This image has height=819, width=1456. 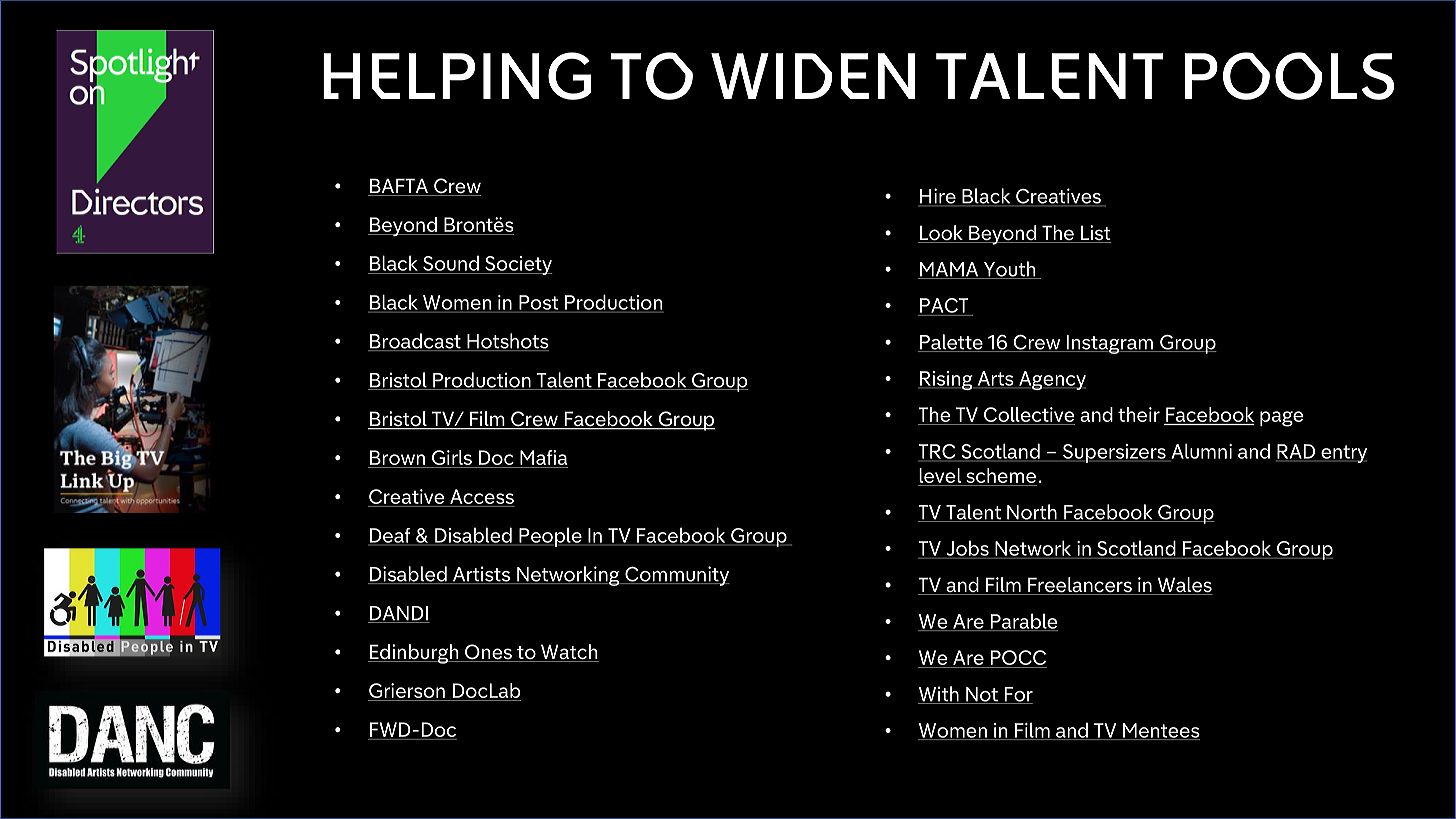 What do you see at coordinates (457, 76) in the image?
I see `HELPING` at bounding box center [457, 76].
